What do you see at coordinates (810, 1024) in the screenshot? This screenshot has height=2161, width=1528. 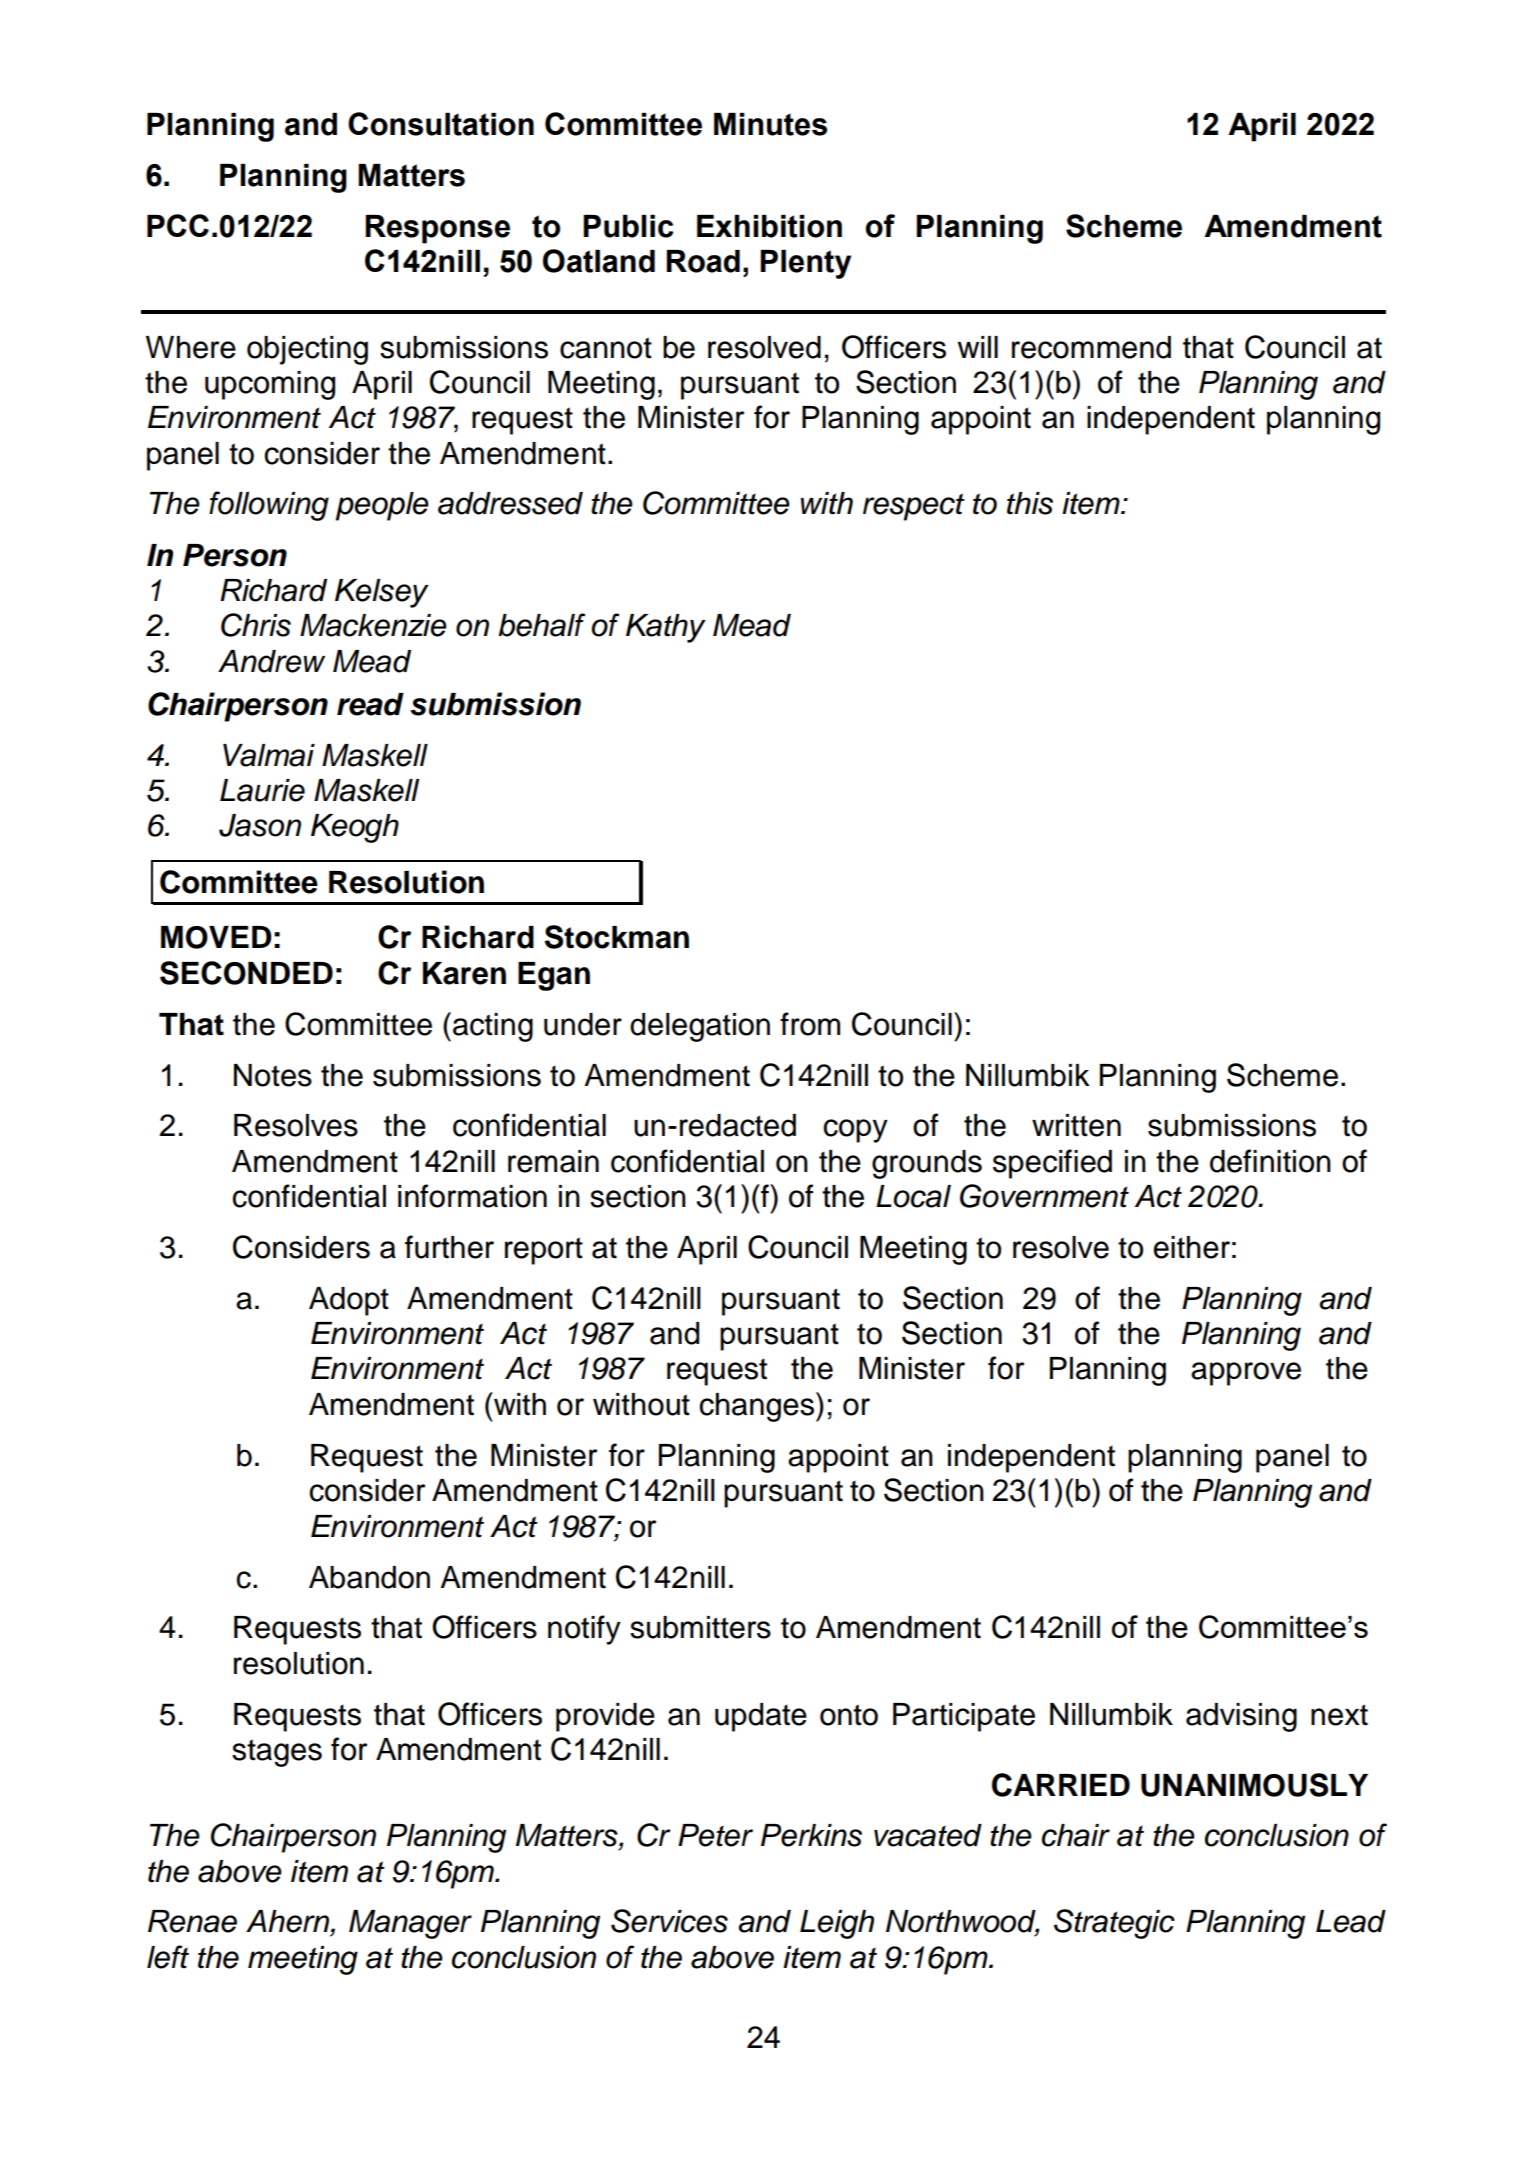 I see `from` at bounding box center [810, 1024].
